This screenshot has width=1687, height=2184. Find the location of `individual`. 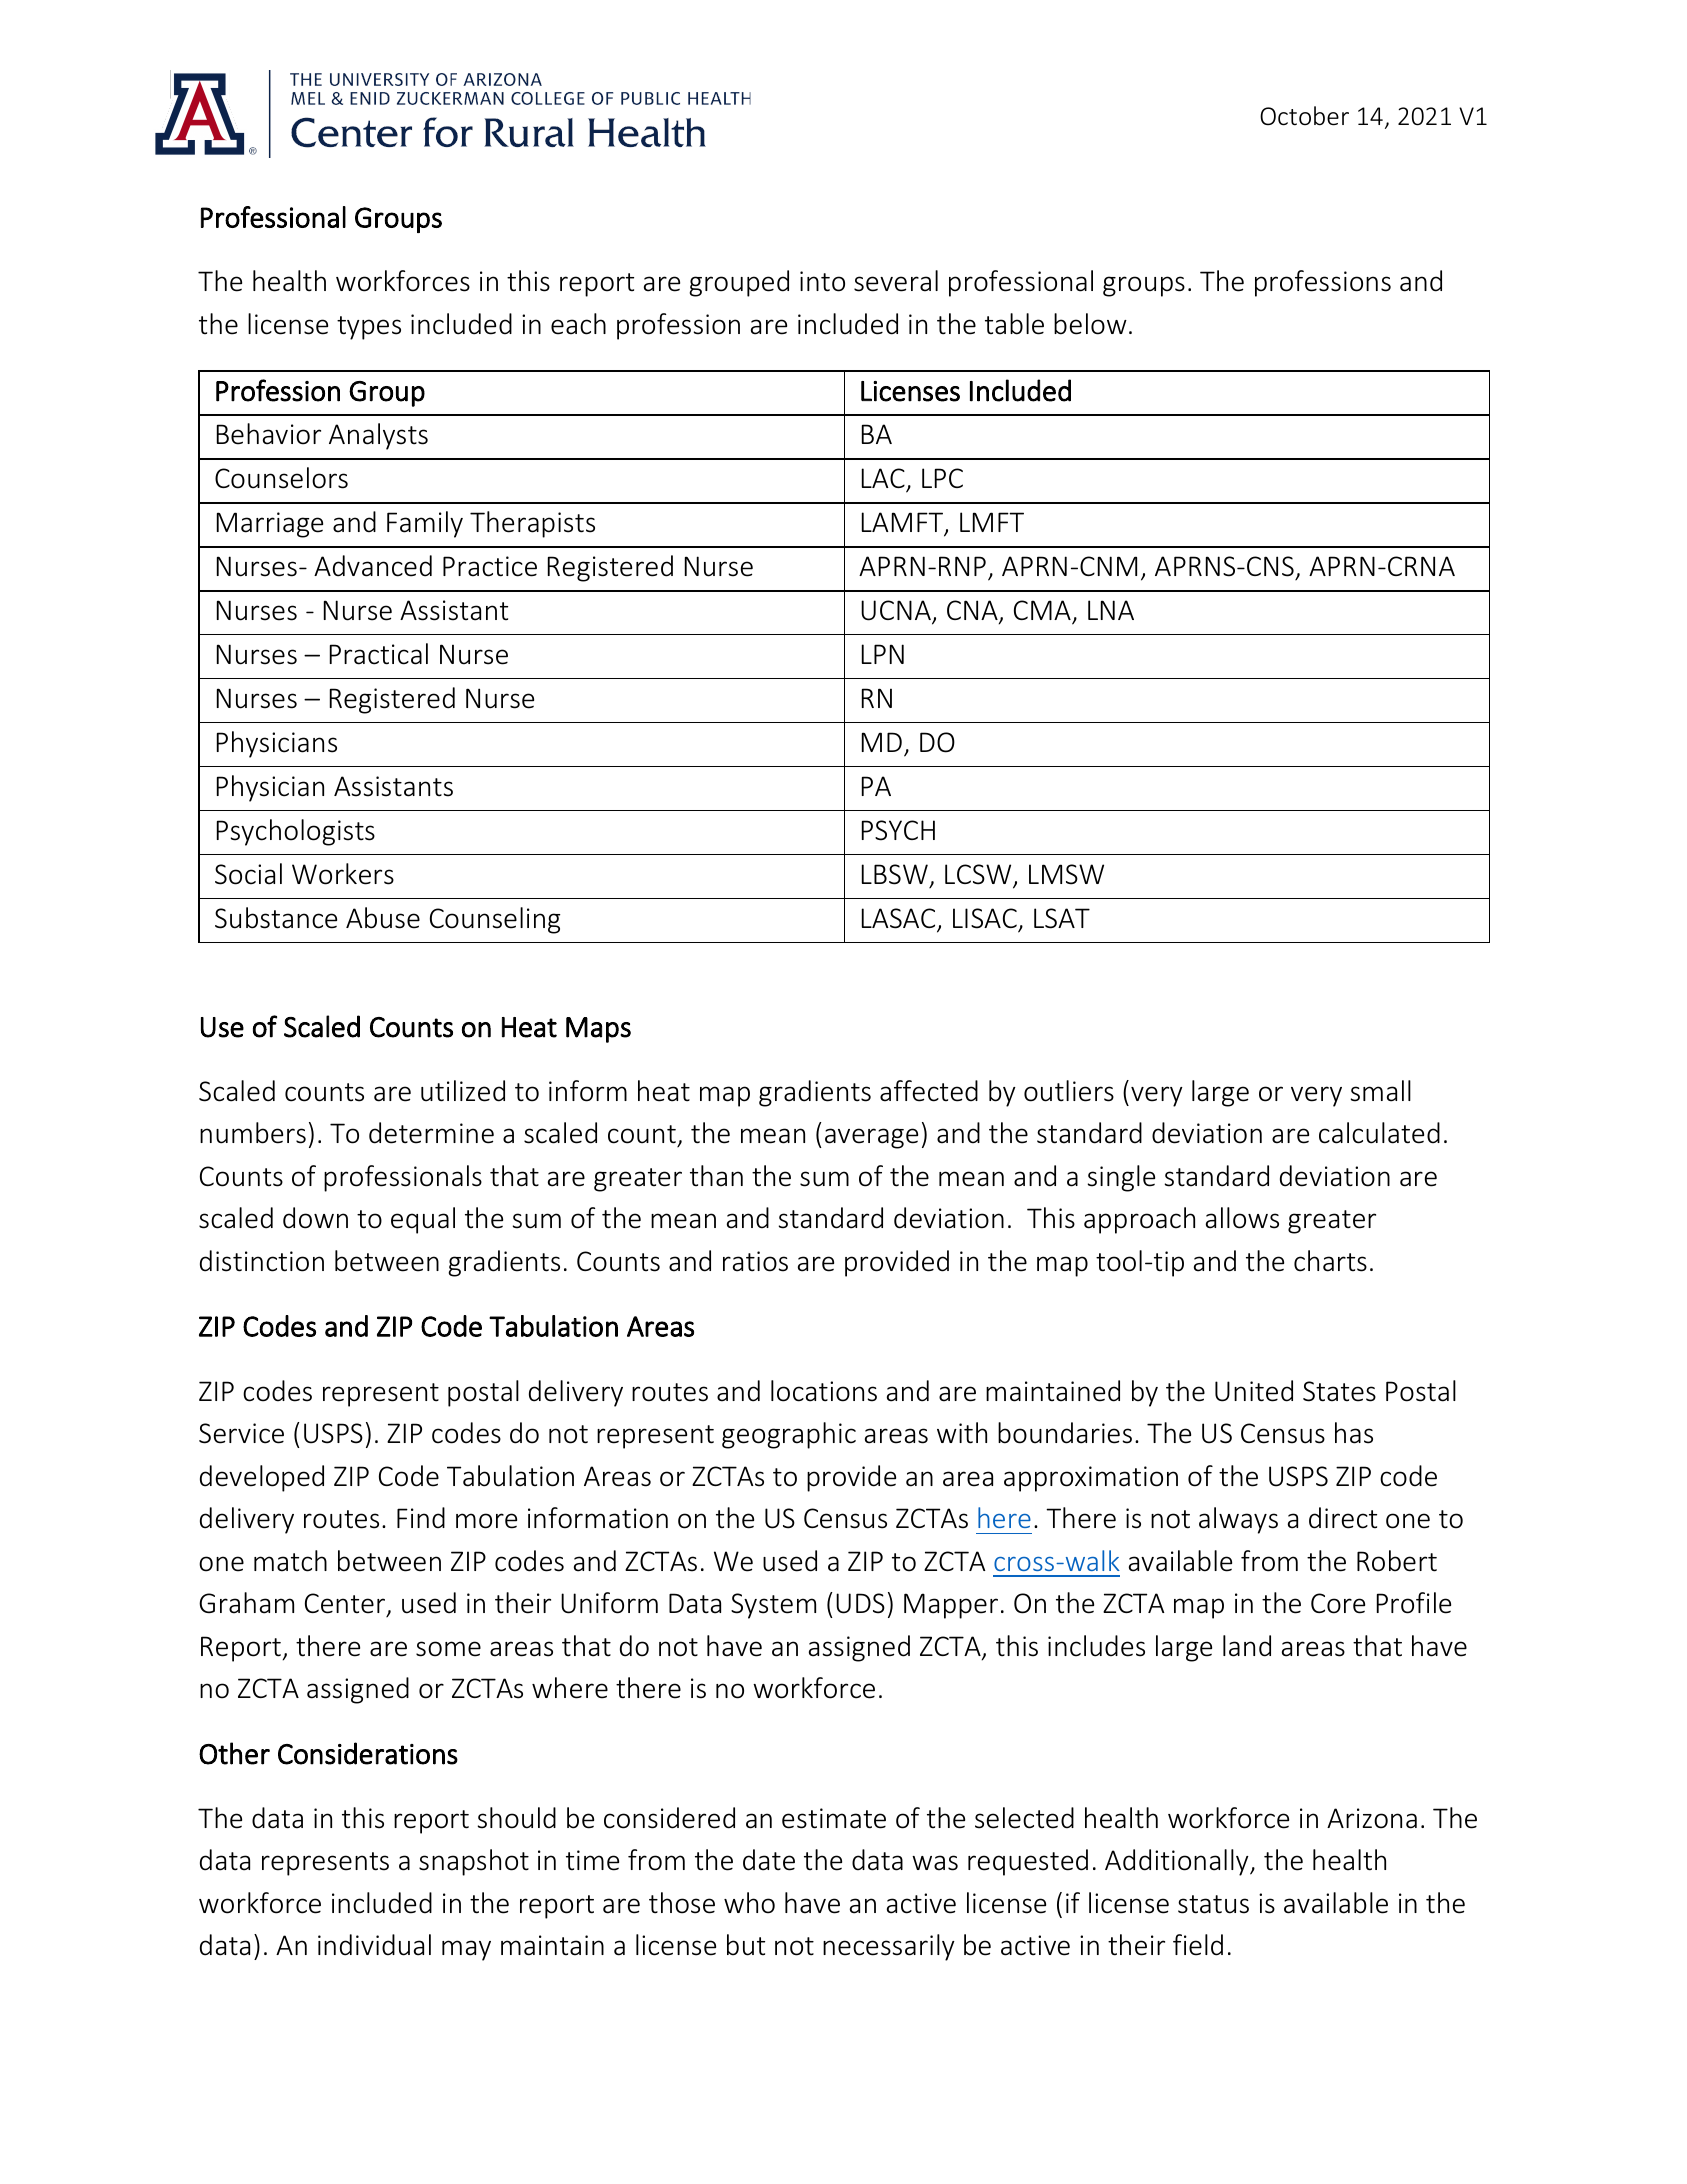

individual is located at coordinates (374, 1945).
